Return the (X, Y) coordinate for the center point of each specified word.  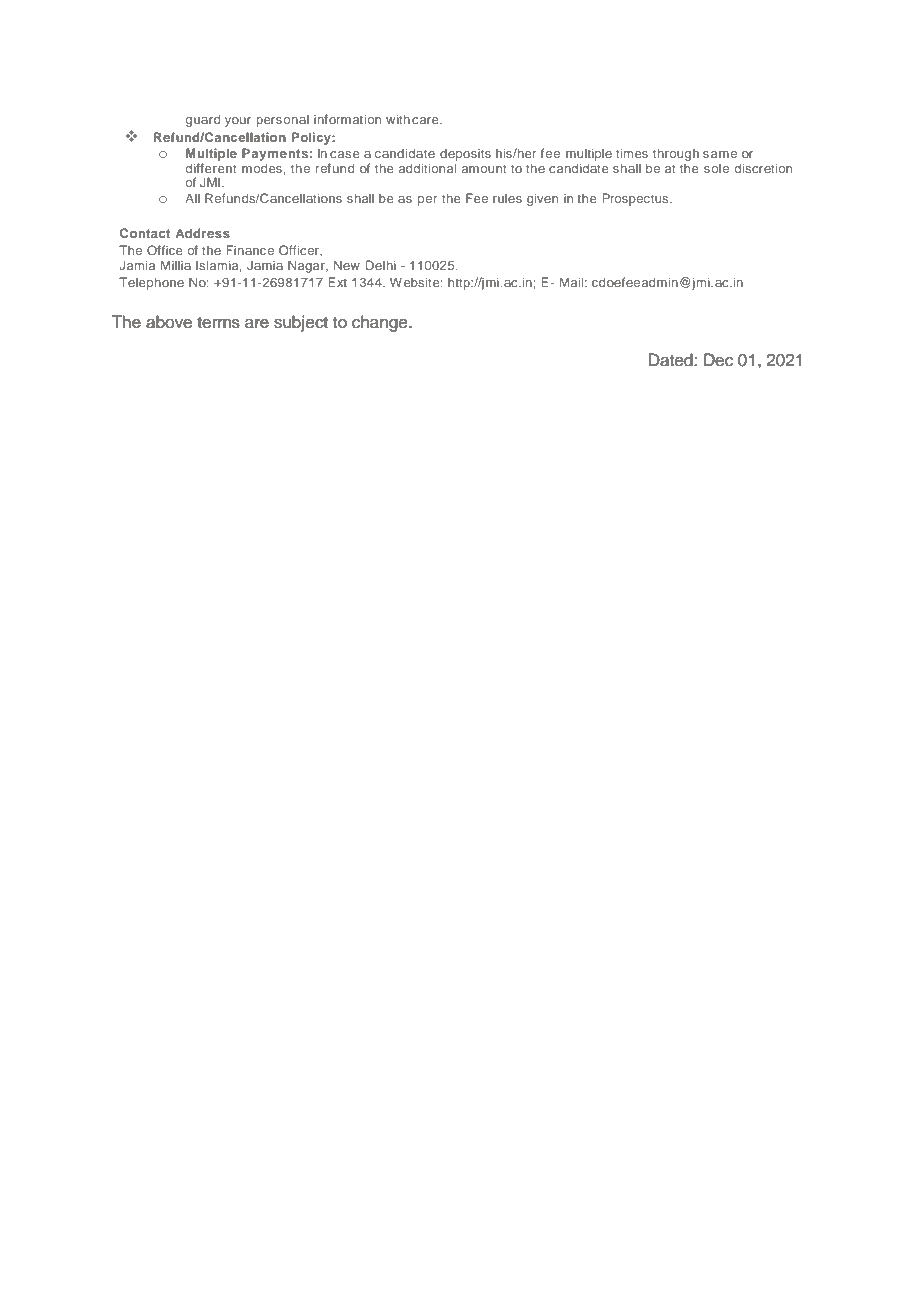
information (347, 119)
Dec (718, 360)
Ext (337, 282)
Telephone (151, 283)
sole (716, 168)
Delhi (381, 265)
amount (484, 168)
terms (218, 323)
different (211, 168)
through (676, 154)
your (238, 122)
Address (202, 233)
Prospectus (636, 199)
